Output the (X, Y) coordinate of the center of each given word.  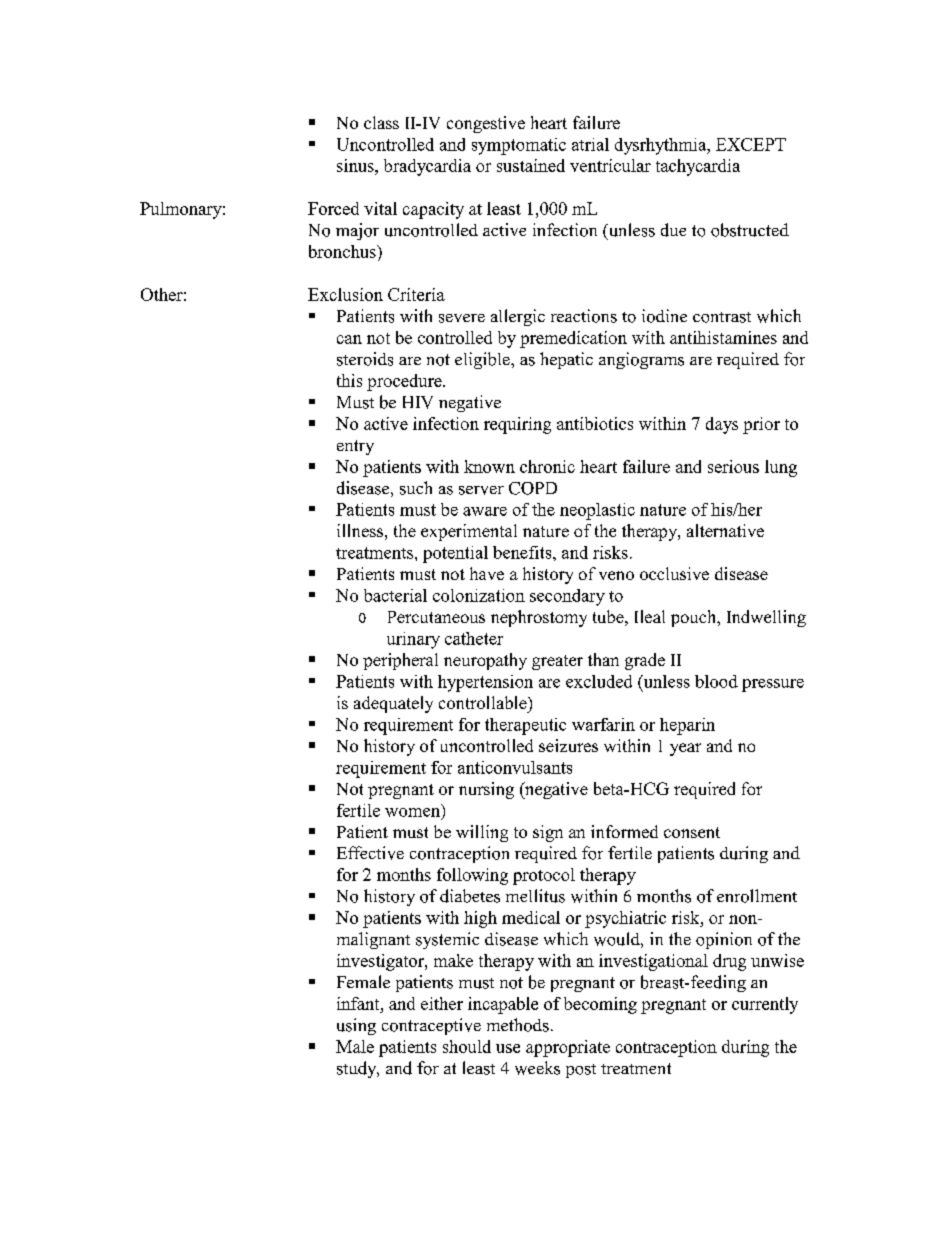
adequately (393, 704)
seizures (568, 745)
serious (733, 466)
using (356, 1026)
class (381, 122)
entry (355, 447)
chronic (547, 466)
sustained (531, 165)
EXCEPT (751, 144)
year (685, 749)
